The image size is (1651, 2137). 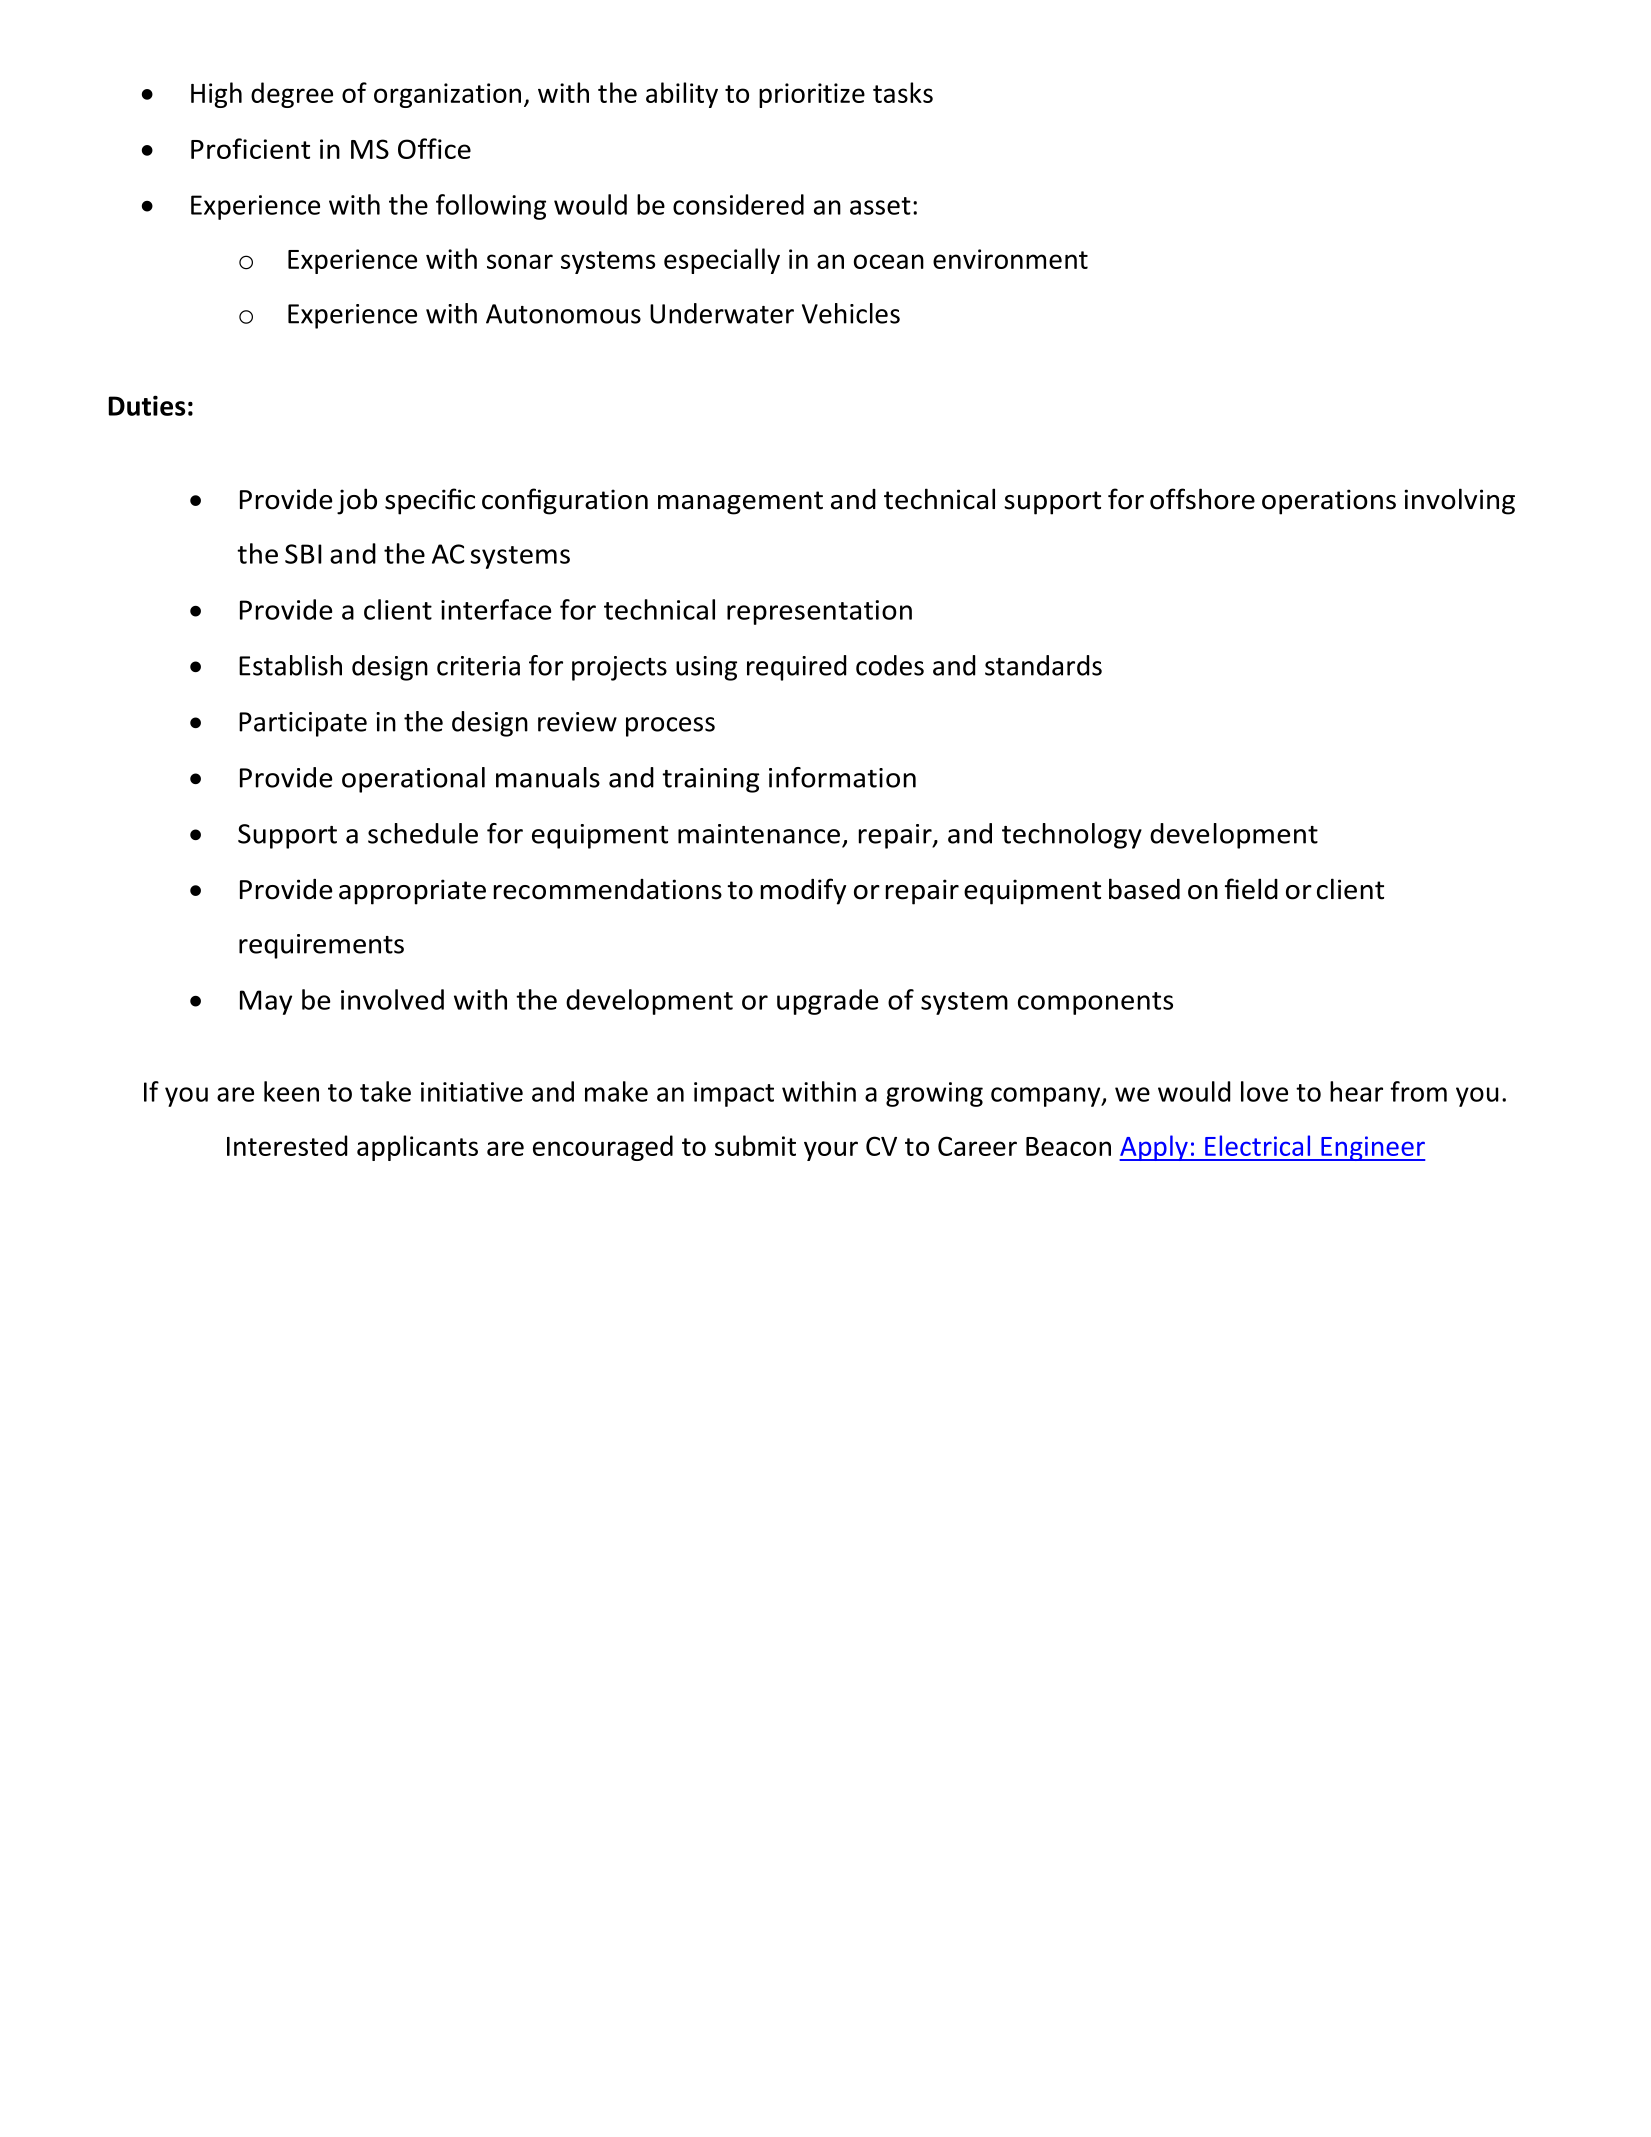 I want to click on standards, so click(x=1043, y=665).
